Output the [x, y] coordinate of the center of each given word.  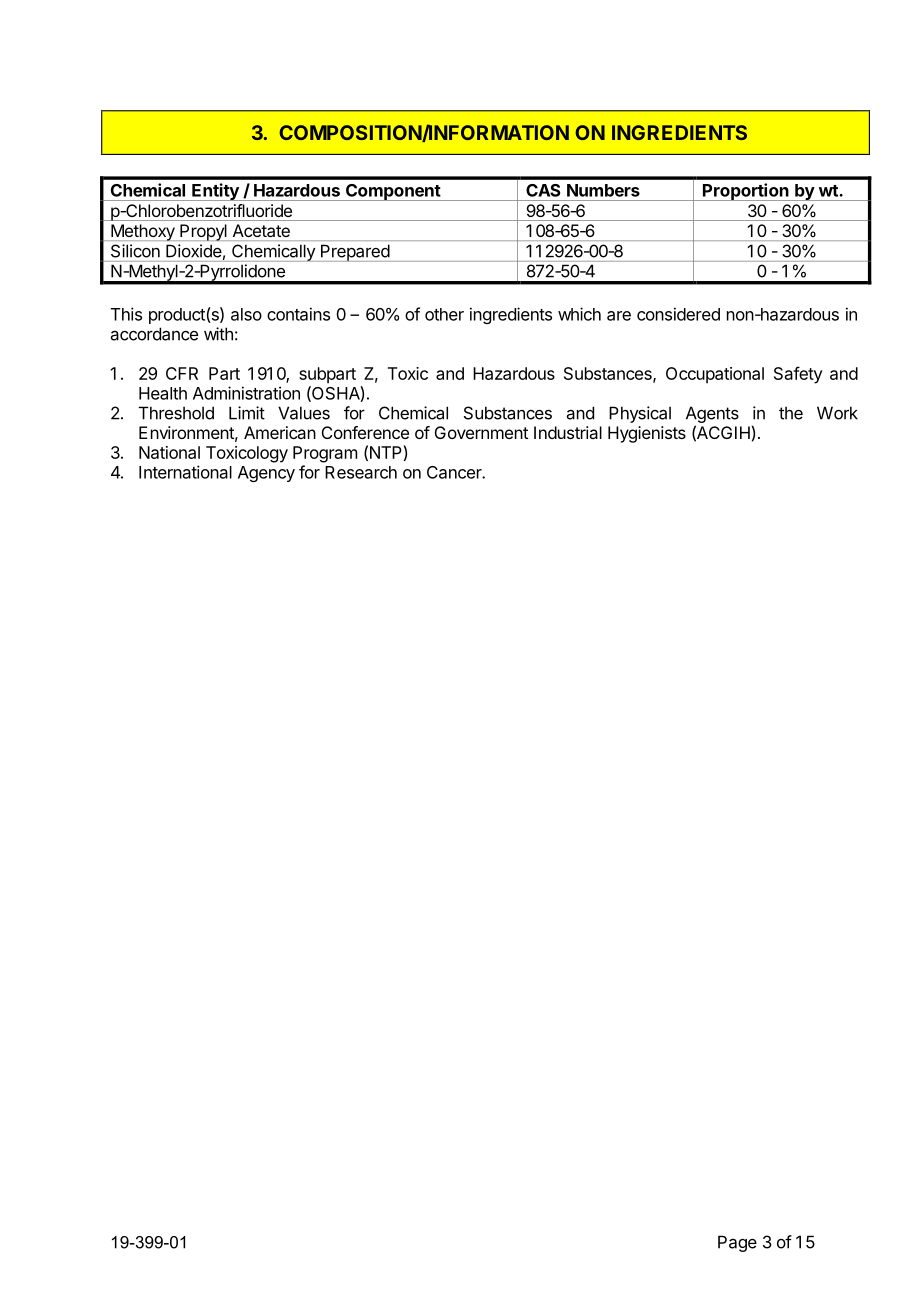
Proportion [746, 192]
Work [837, 413]
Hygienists [647, 434]
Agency [266, 474]
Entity [215, 192]
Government [481, 432]
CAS [543, 190]
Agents [712, 414]
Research [361, 472]
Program [325, 454]
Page [737, 1243]
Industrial [568, 432]
